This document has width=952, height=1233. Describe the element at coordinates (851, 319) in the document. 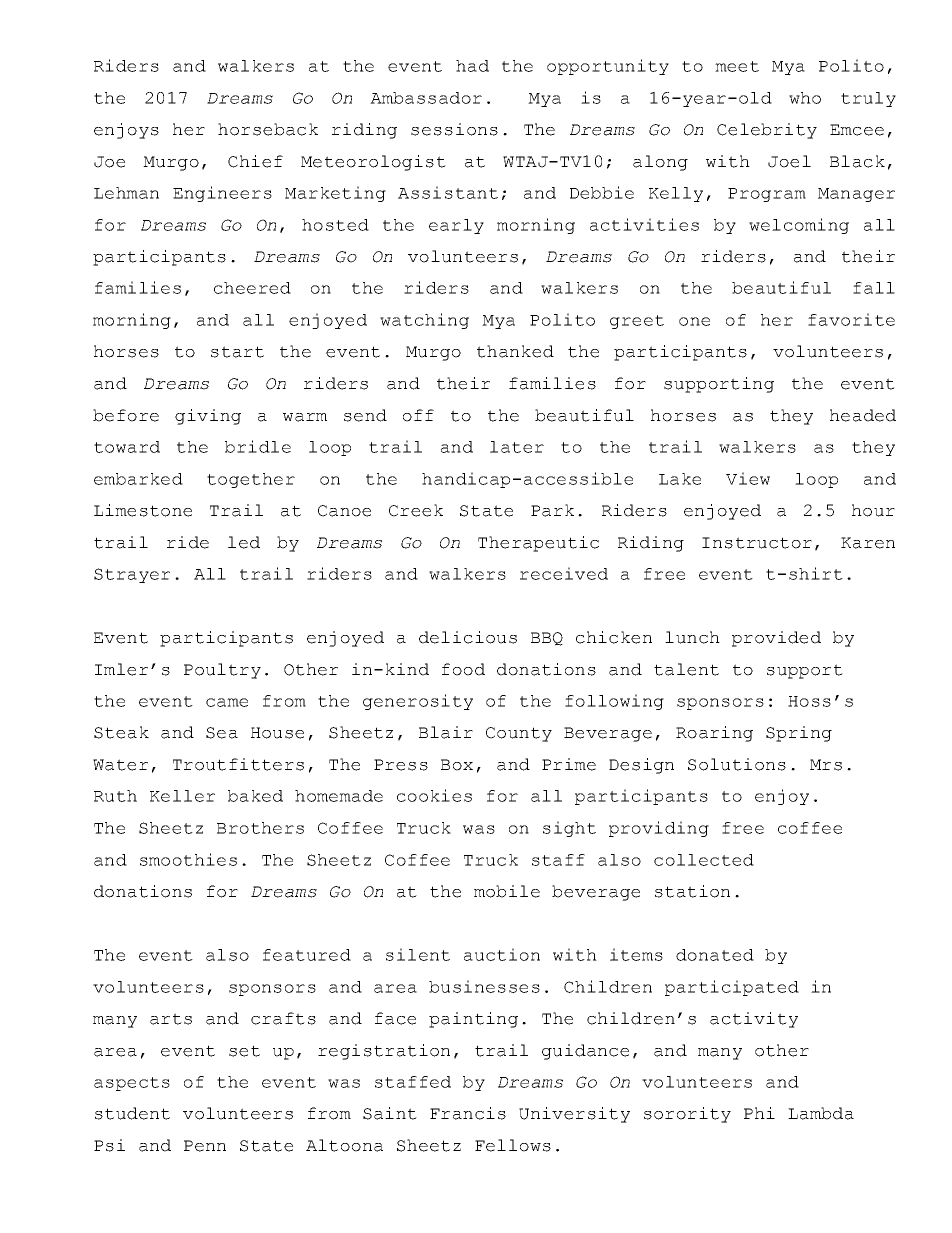

I see `favorite` at that location.
